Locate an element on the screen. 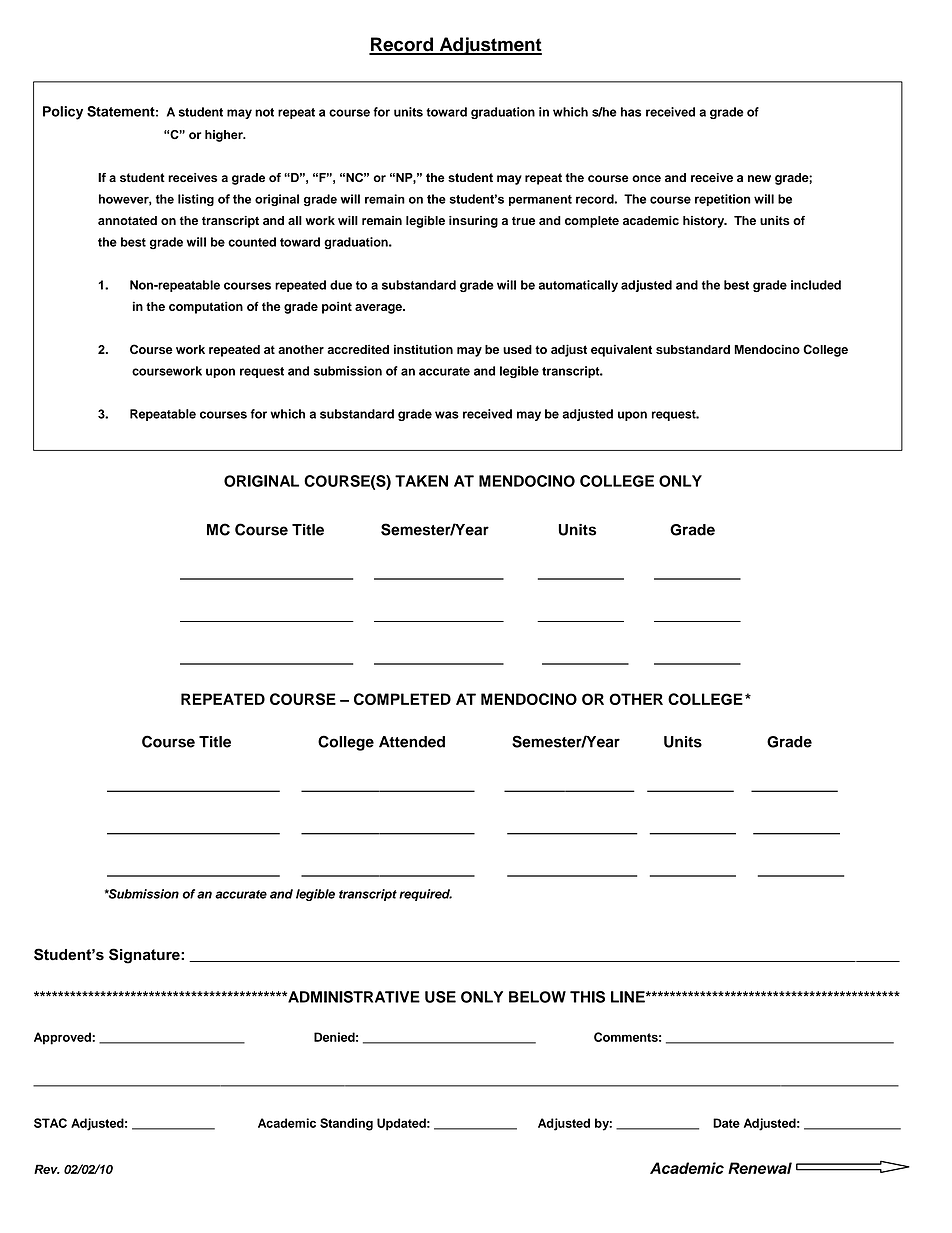  insuring is located at coordinates (473, 222).
